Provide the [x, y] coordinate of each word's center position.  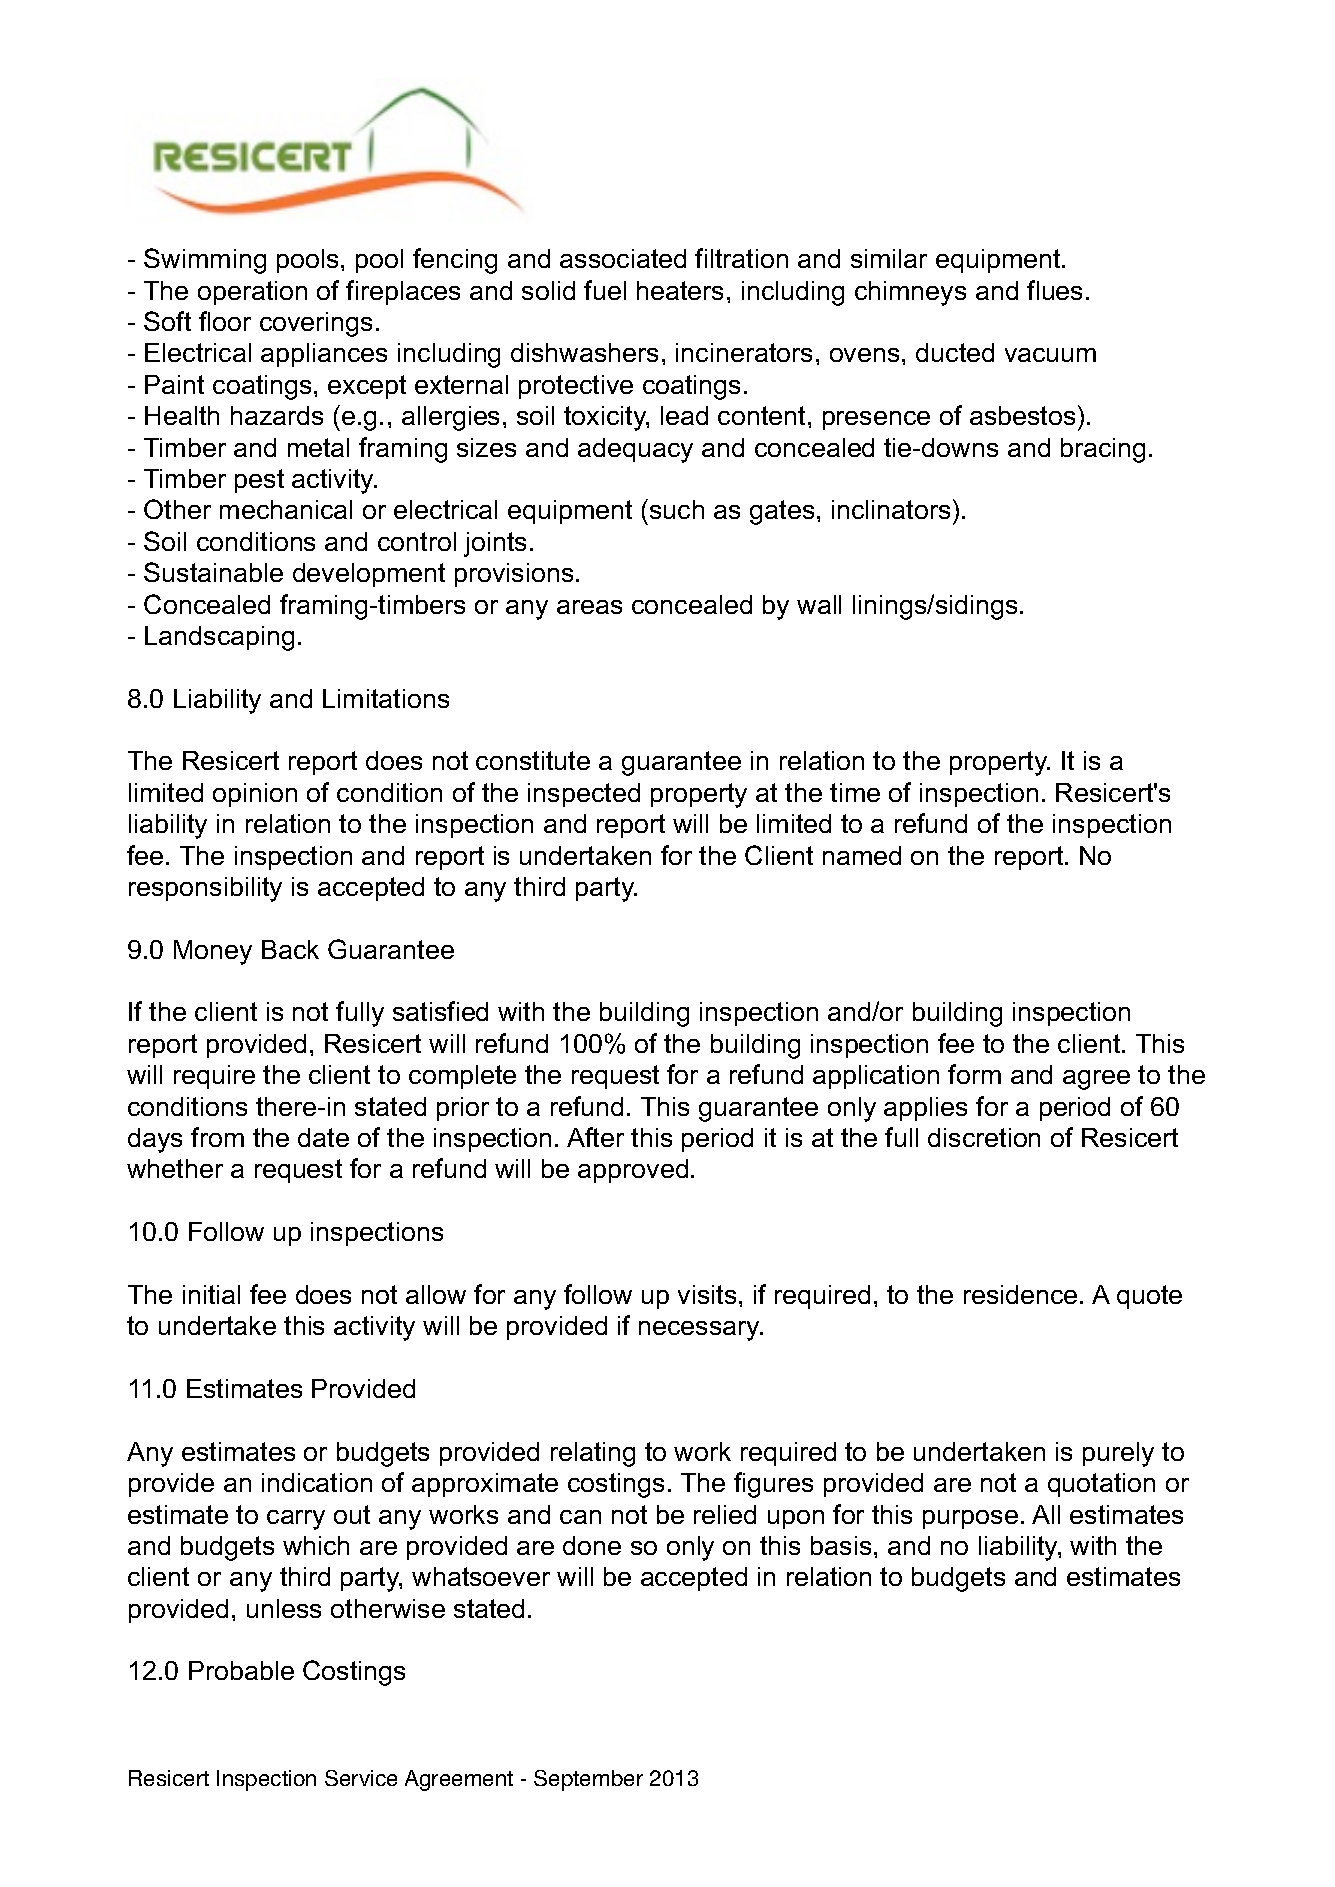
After [595, 1137]
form [974, 1074]
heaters [680, 290]
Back [290, 949]
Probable [241, 1670]
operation [252, 293]
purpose [970, 1519]
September [588, 1780]
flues [1054, 290]
